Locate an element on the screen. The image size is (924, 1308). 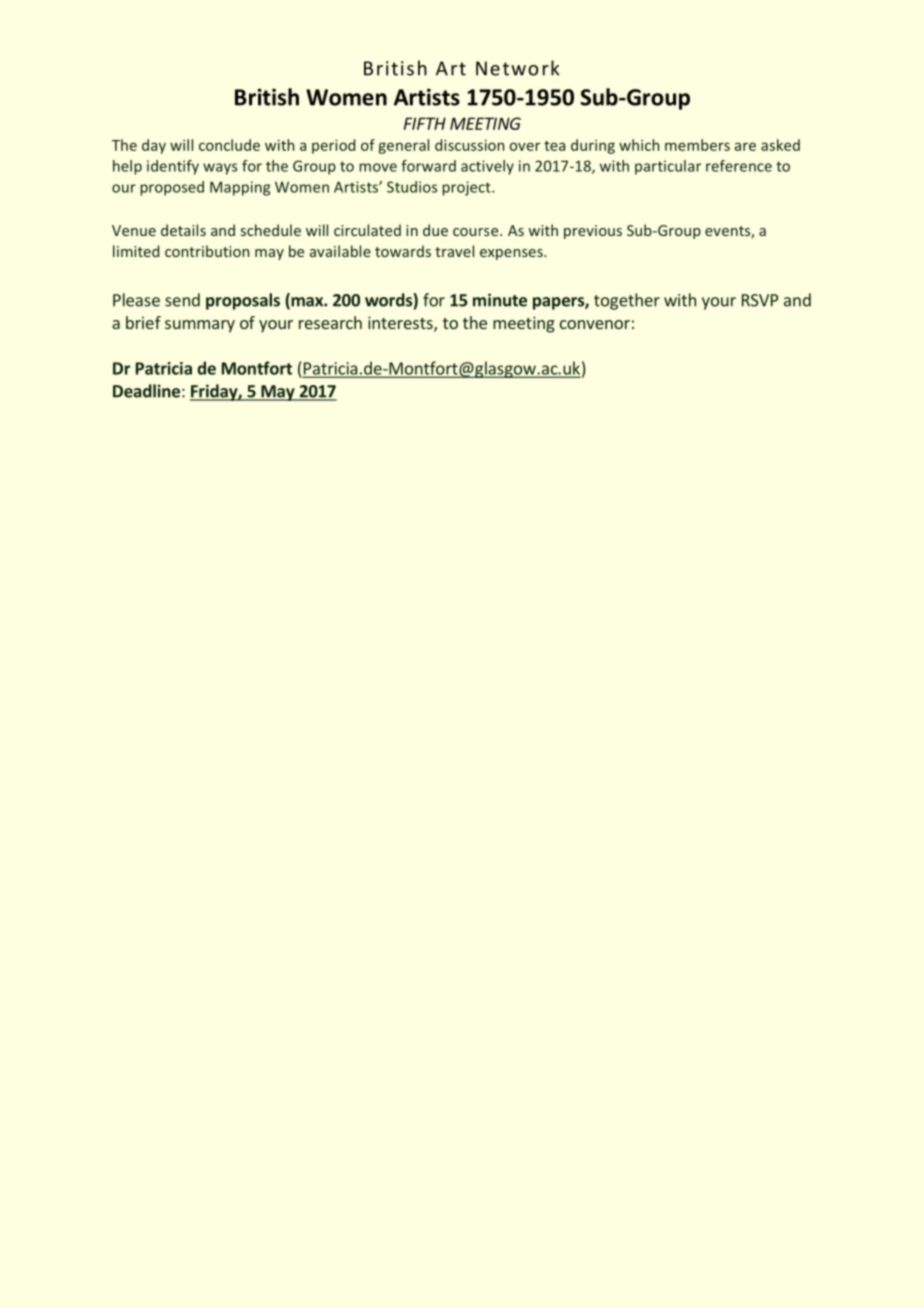
details is located at coordinates (183, 230).
